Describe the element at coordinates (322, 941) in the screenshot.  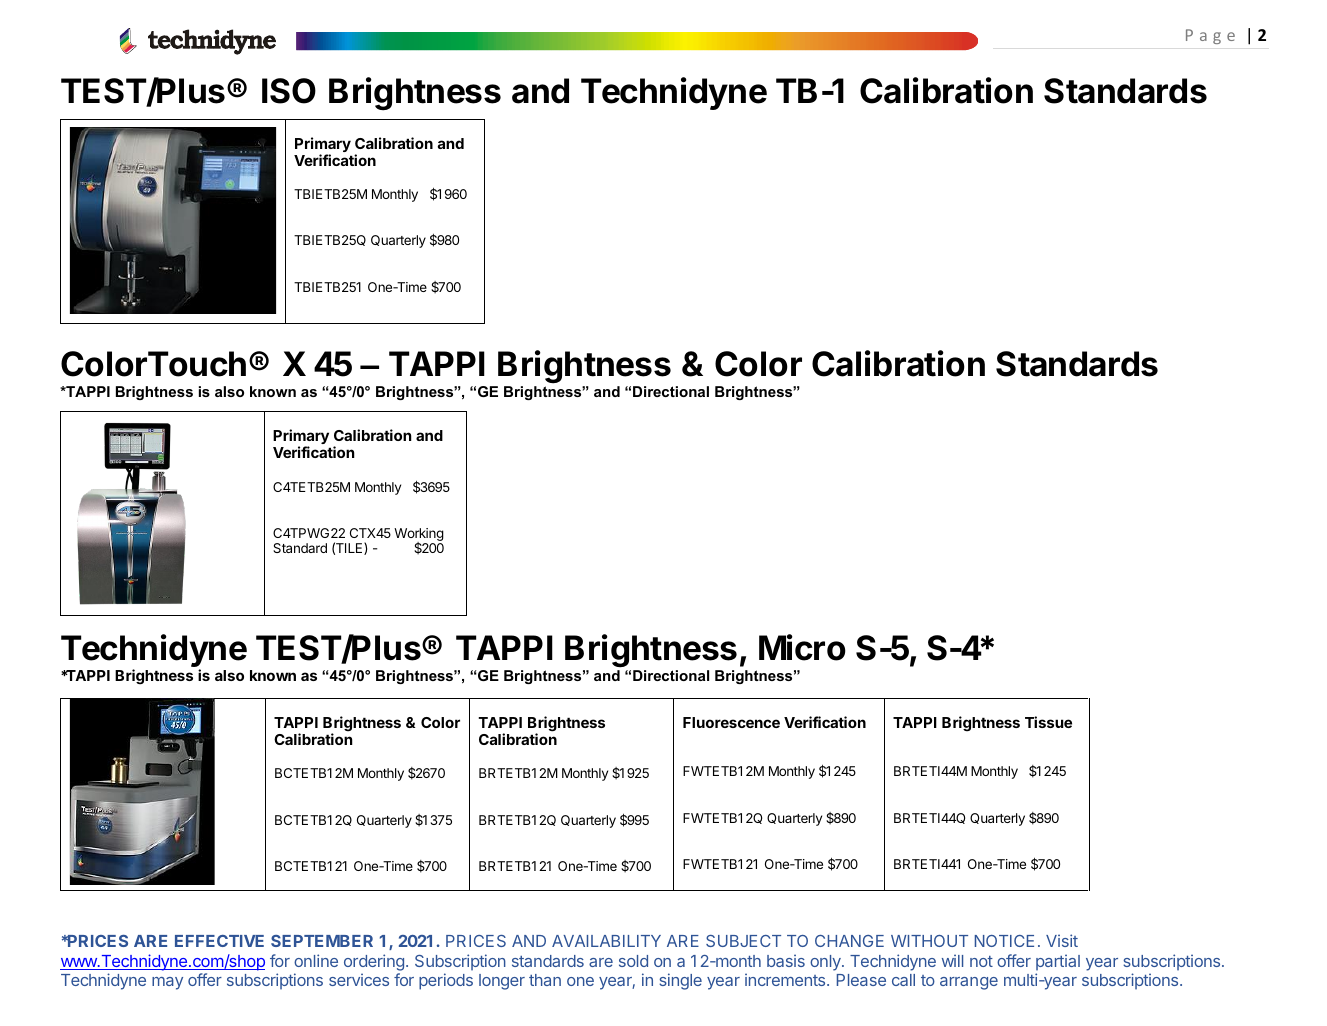
I see `SEPTEMBER` at that location.
